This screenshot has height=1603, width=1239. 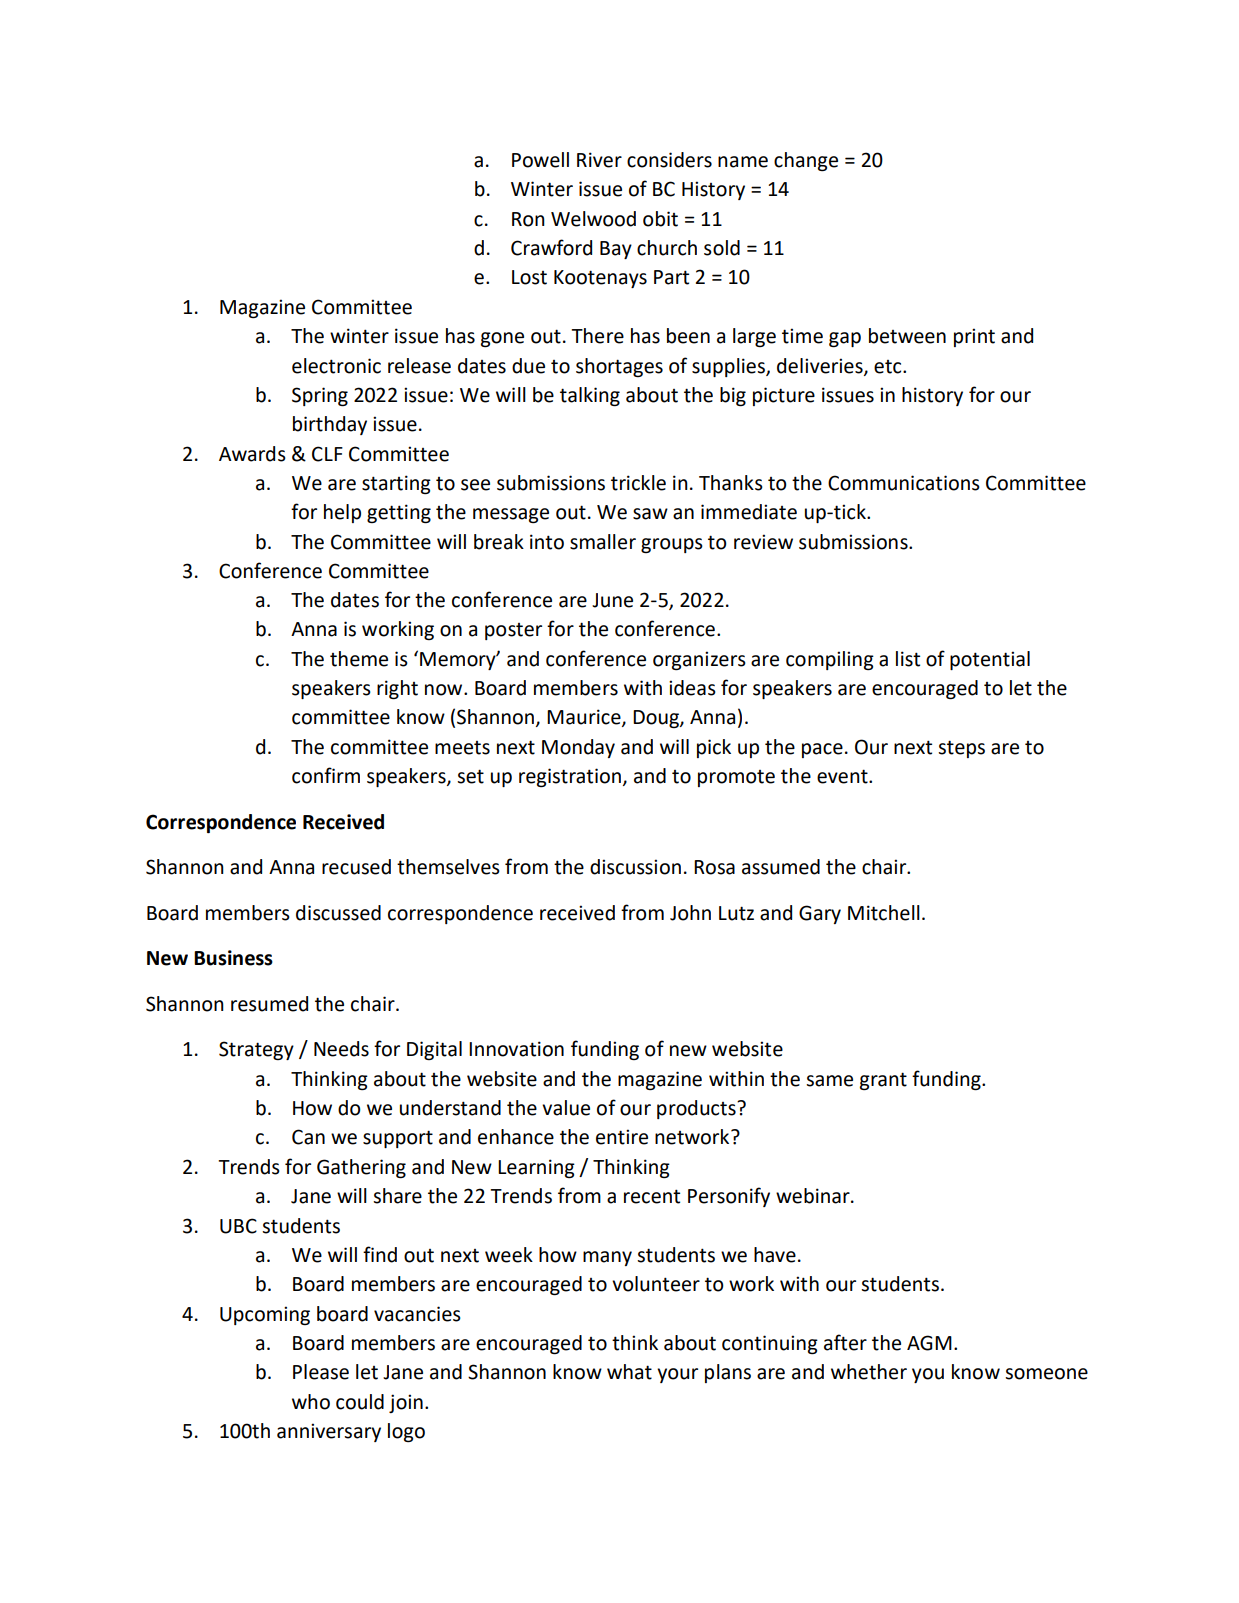 What do you see at coordinates (929, 1343) in the screenshot?
I see `AGM` at bounding box center [929, 1343].
